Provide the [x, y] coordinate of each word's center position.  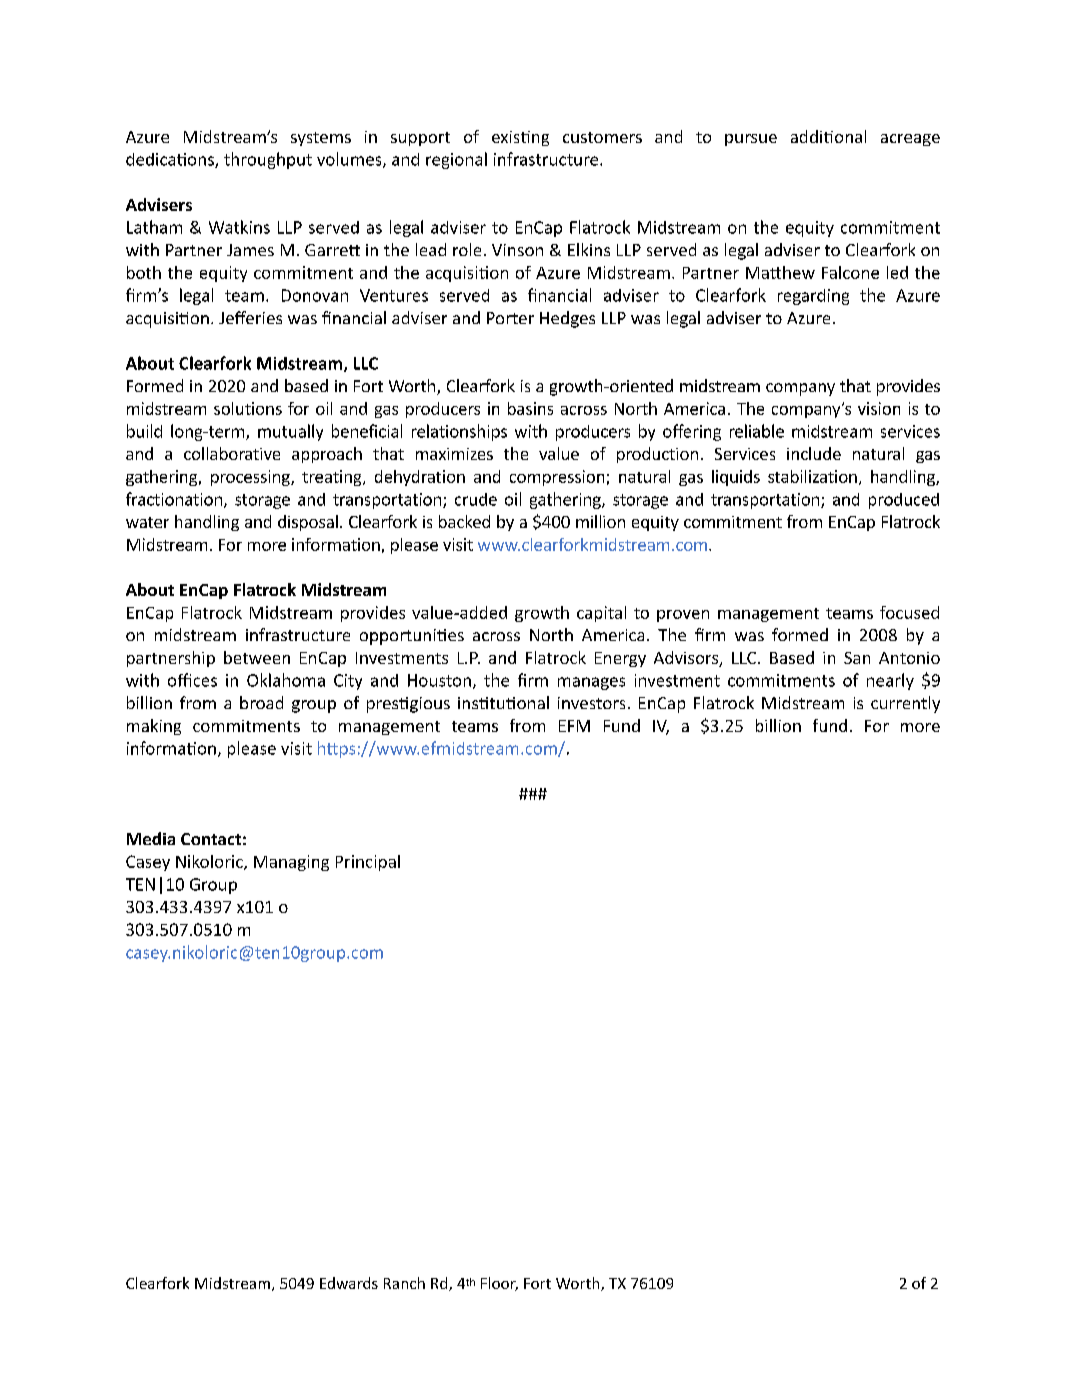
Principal [368, 863]
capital [601, 614]
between [257, 657]
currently [905, 704]
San [857, 658]
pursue [751, 140]
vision [879, 408]
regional [456, 160]
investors [591, 703]
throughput [268, 160]
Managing [291, 863]
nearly [890, 681]
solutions [248, 408]
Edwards [349, 1283]
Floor [499, 1284]
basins [530, 408]
